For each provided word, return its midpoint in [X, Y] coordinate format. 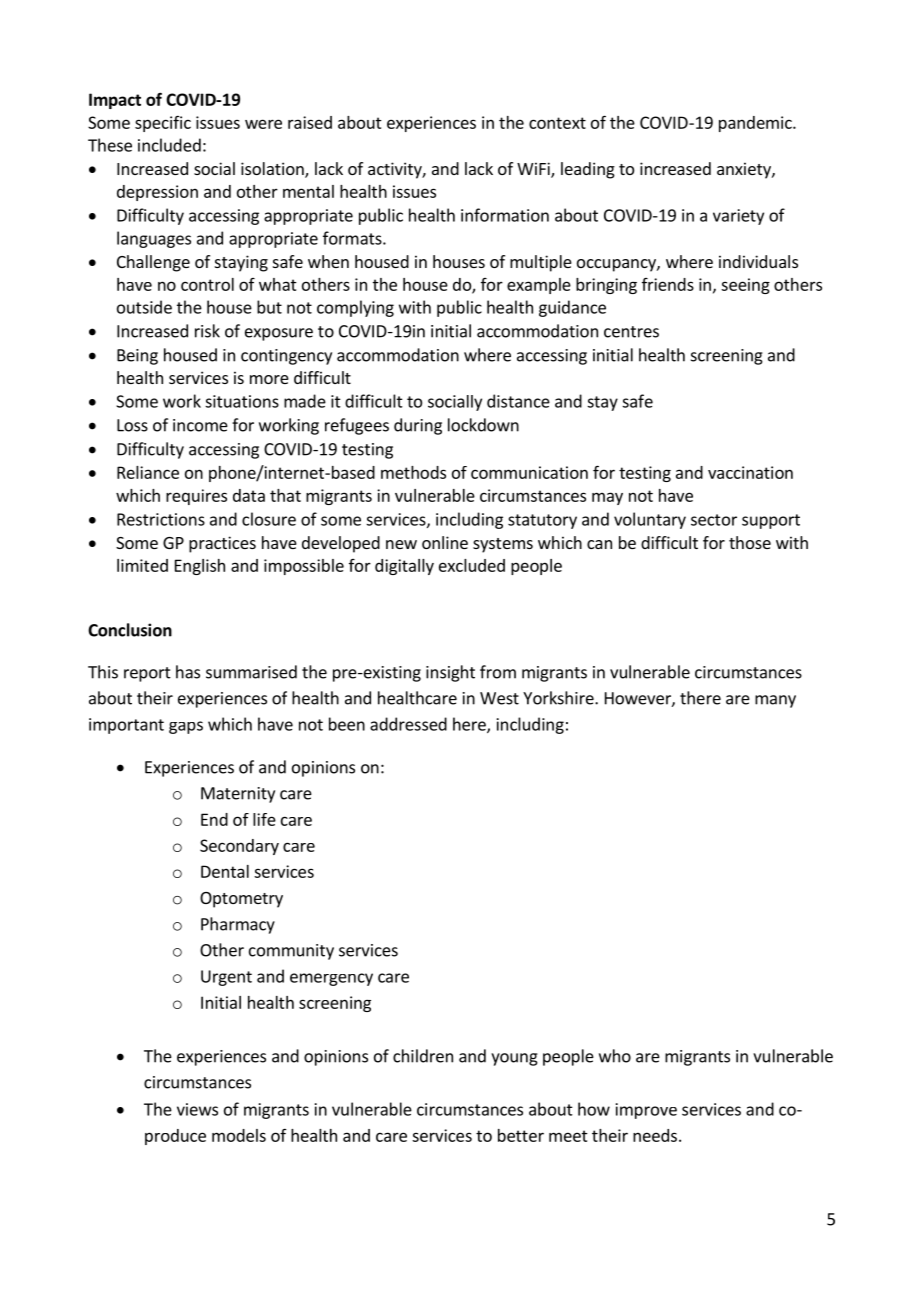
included [169, 145]
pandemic [756, 124]
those [750, 542]
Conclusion [130, 630]
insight [450, 673]
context [557, 123]
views [197, 1109]
